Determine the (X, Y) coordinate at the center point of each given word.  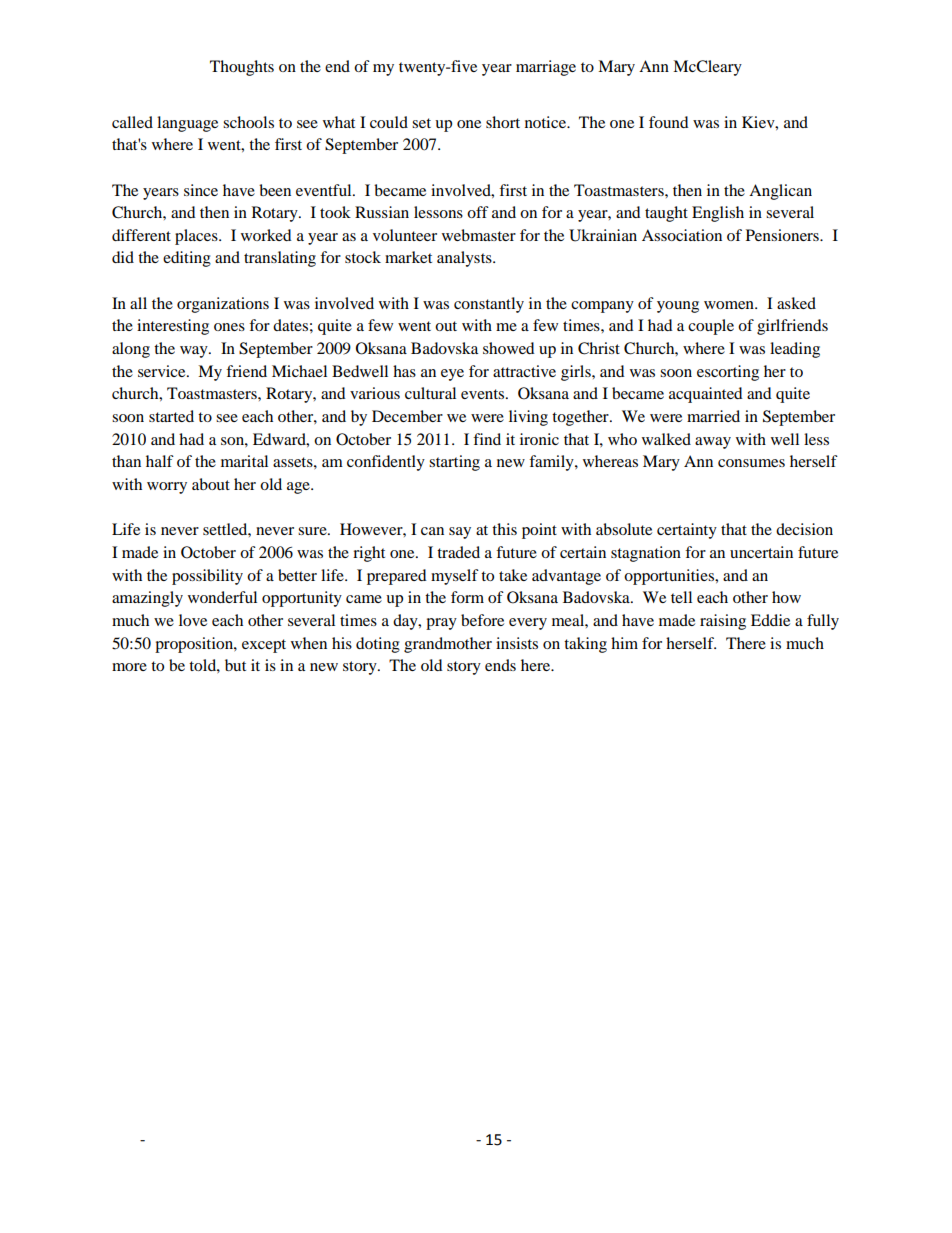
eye (452, 375)
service (163, 371)
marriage (546, 68)
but (235, 665)
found (669, 122)
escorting (728, 373)
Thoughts (242, 68)
